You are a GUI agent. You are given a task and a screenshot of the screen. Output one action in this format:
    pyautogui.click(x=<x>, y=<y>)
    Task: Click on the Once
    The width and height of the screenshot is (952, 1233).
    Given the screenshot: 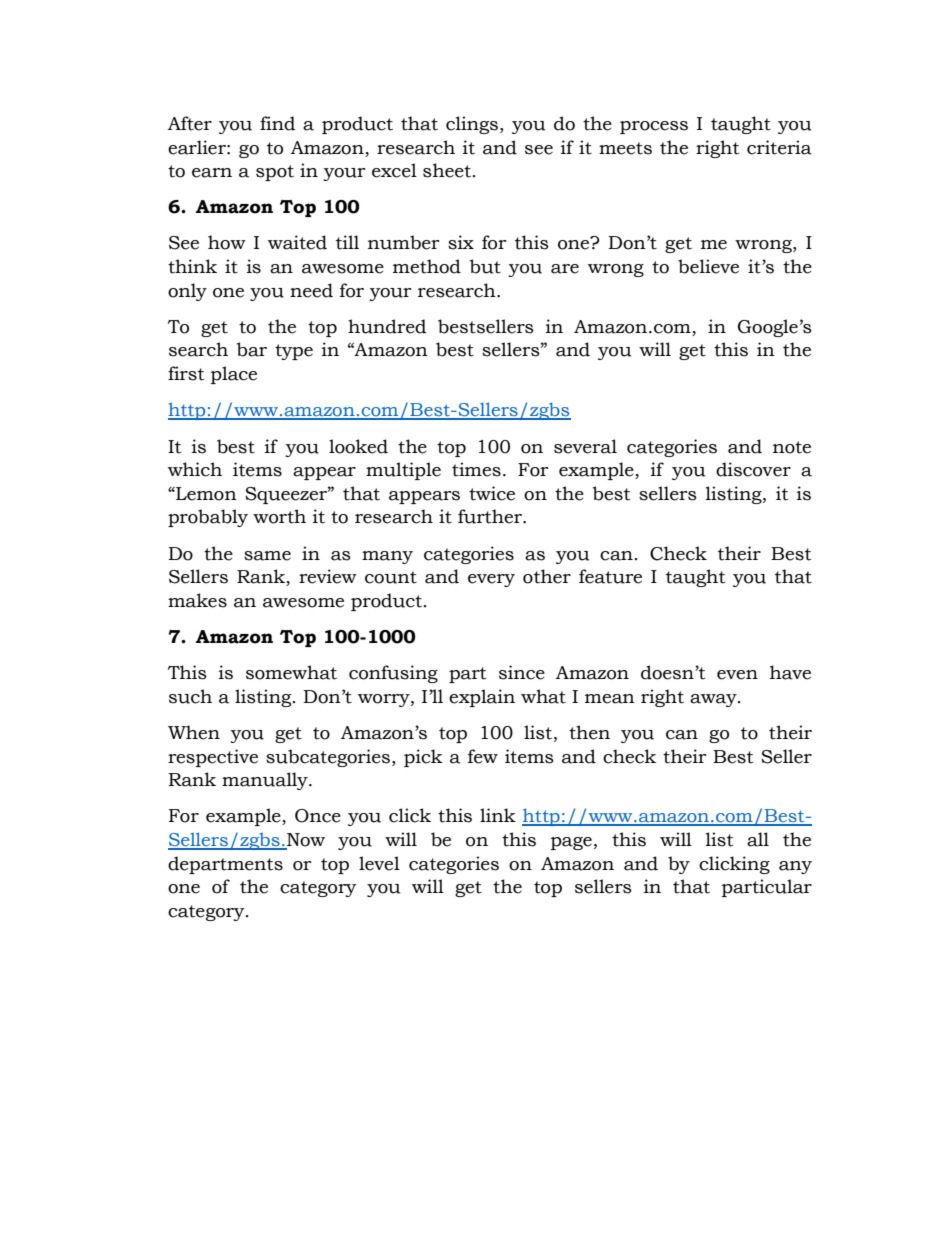 What is the action you would take?
    pyautogui.click(x=318, y=816)
